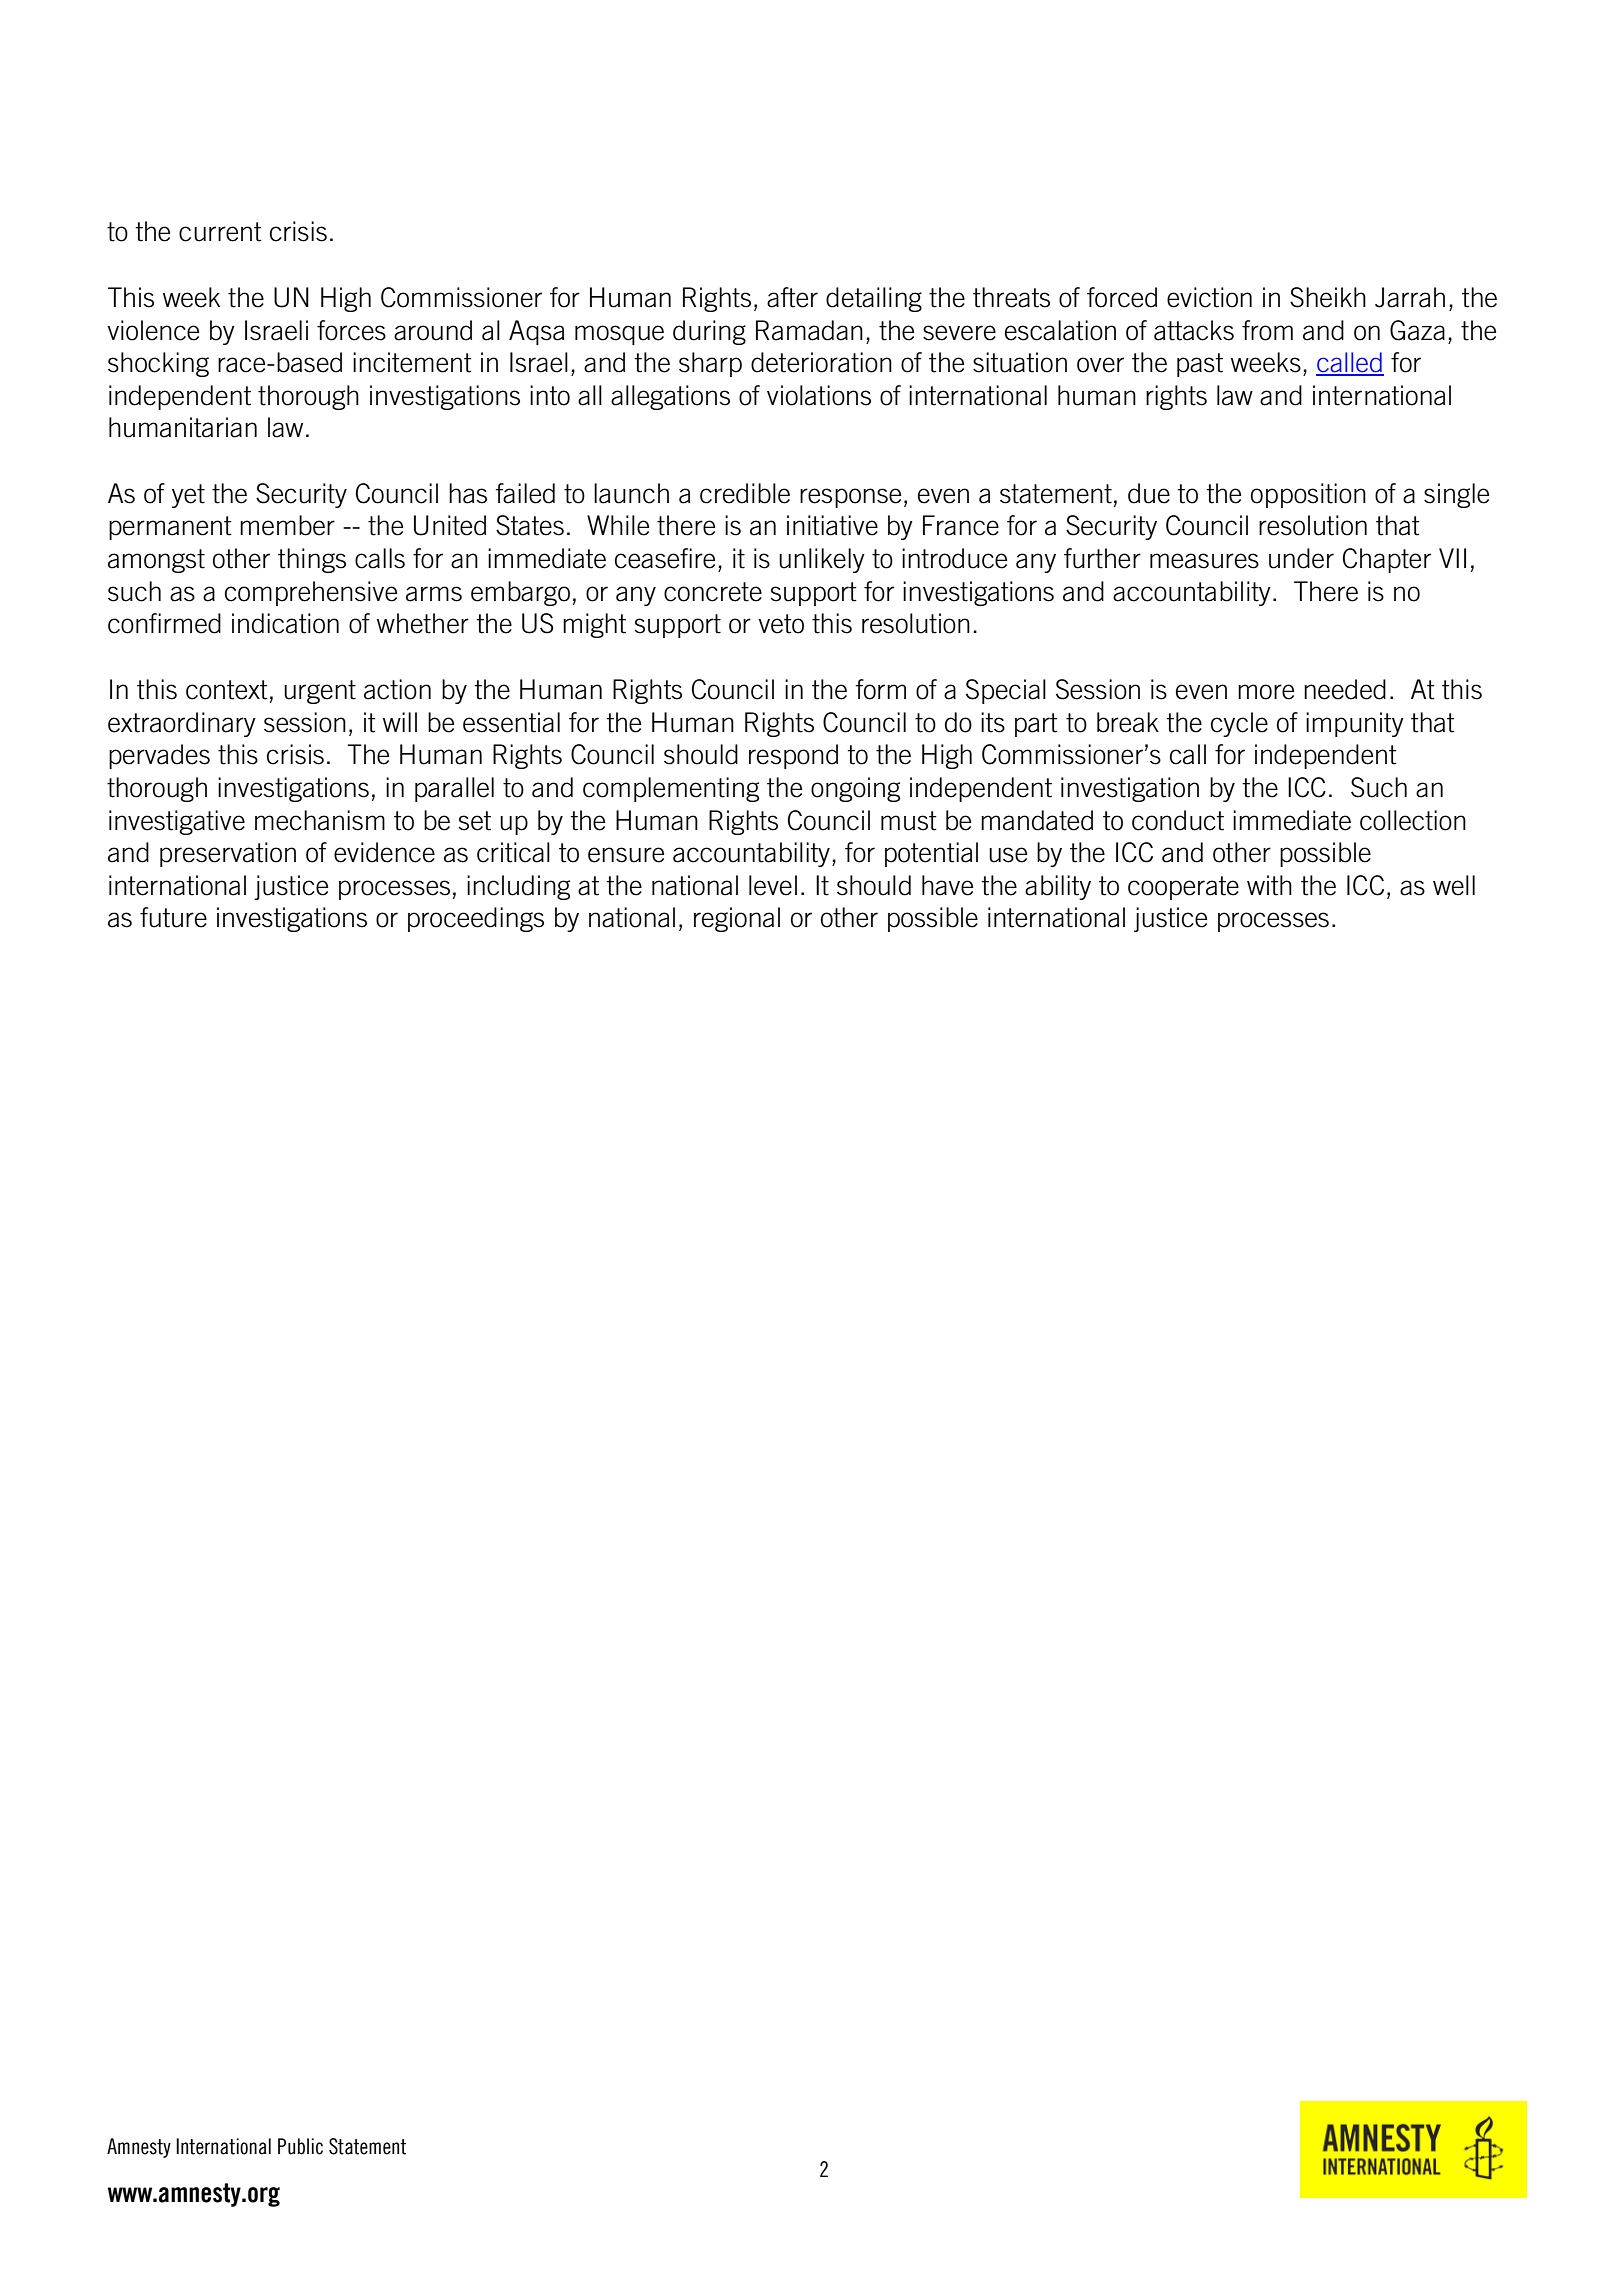  I want to click on with, so click(1269, 885).
